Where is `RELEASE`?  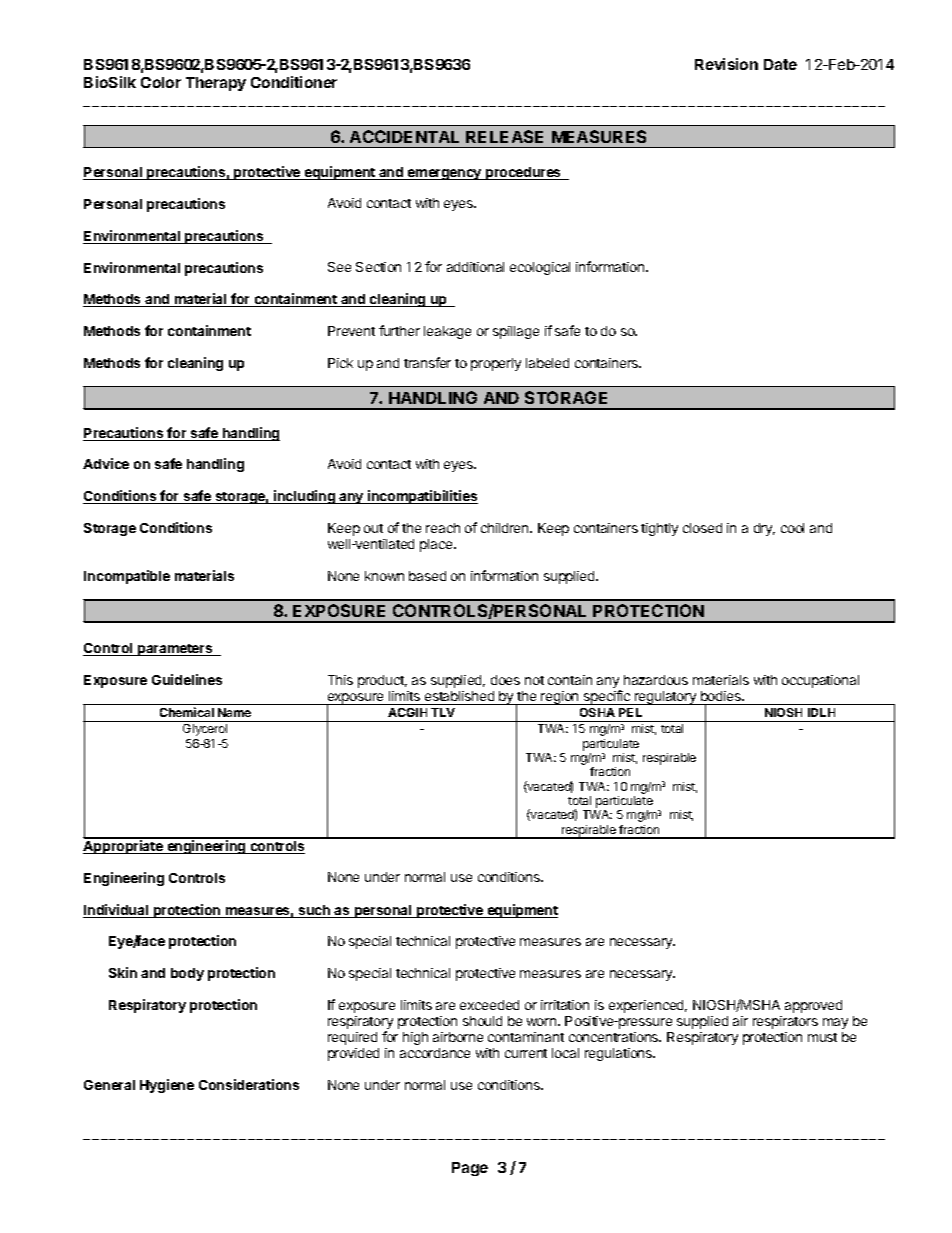 RELEASE is located at coordinates (504, 136).
